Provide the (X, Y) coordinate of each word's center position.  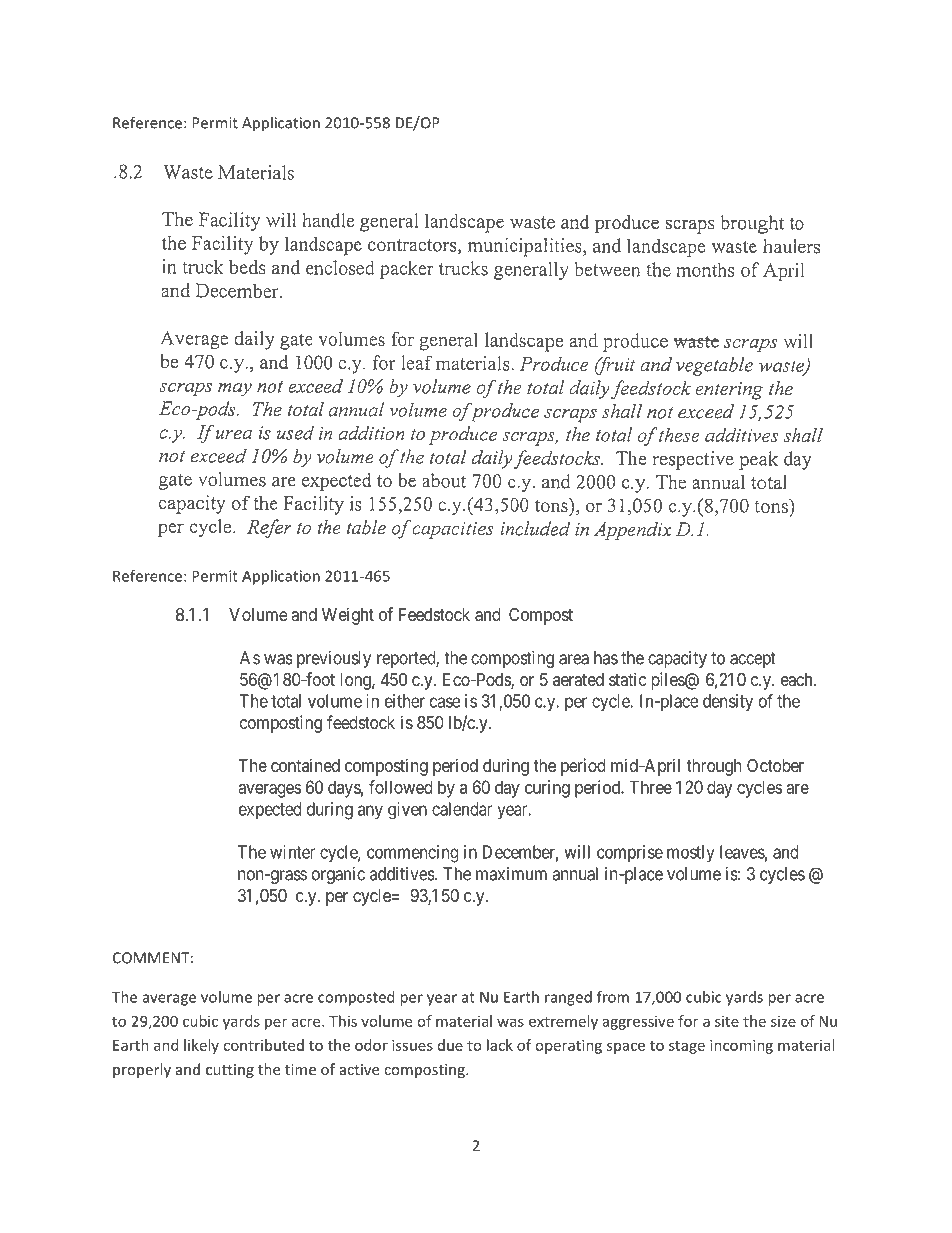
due (450, 1045)
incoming (741, 1046)
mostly (691, 853)
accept (753, 660)
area (574, 659)
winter (292, 852)
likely (201, 1046)
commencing (413, 854)
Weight (348, 616)
